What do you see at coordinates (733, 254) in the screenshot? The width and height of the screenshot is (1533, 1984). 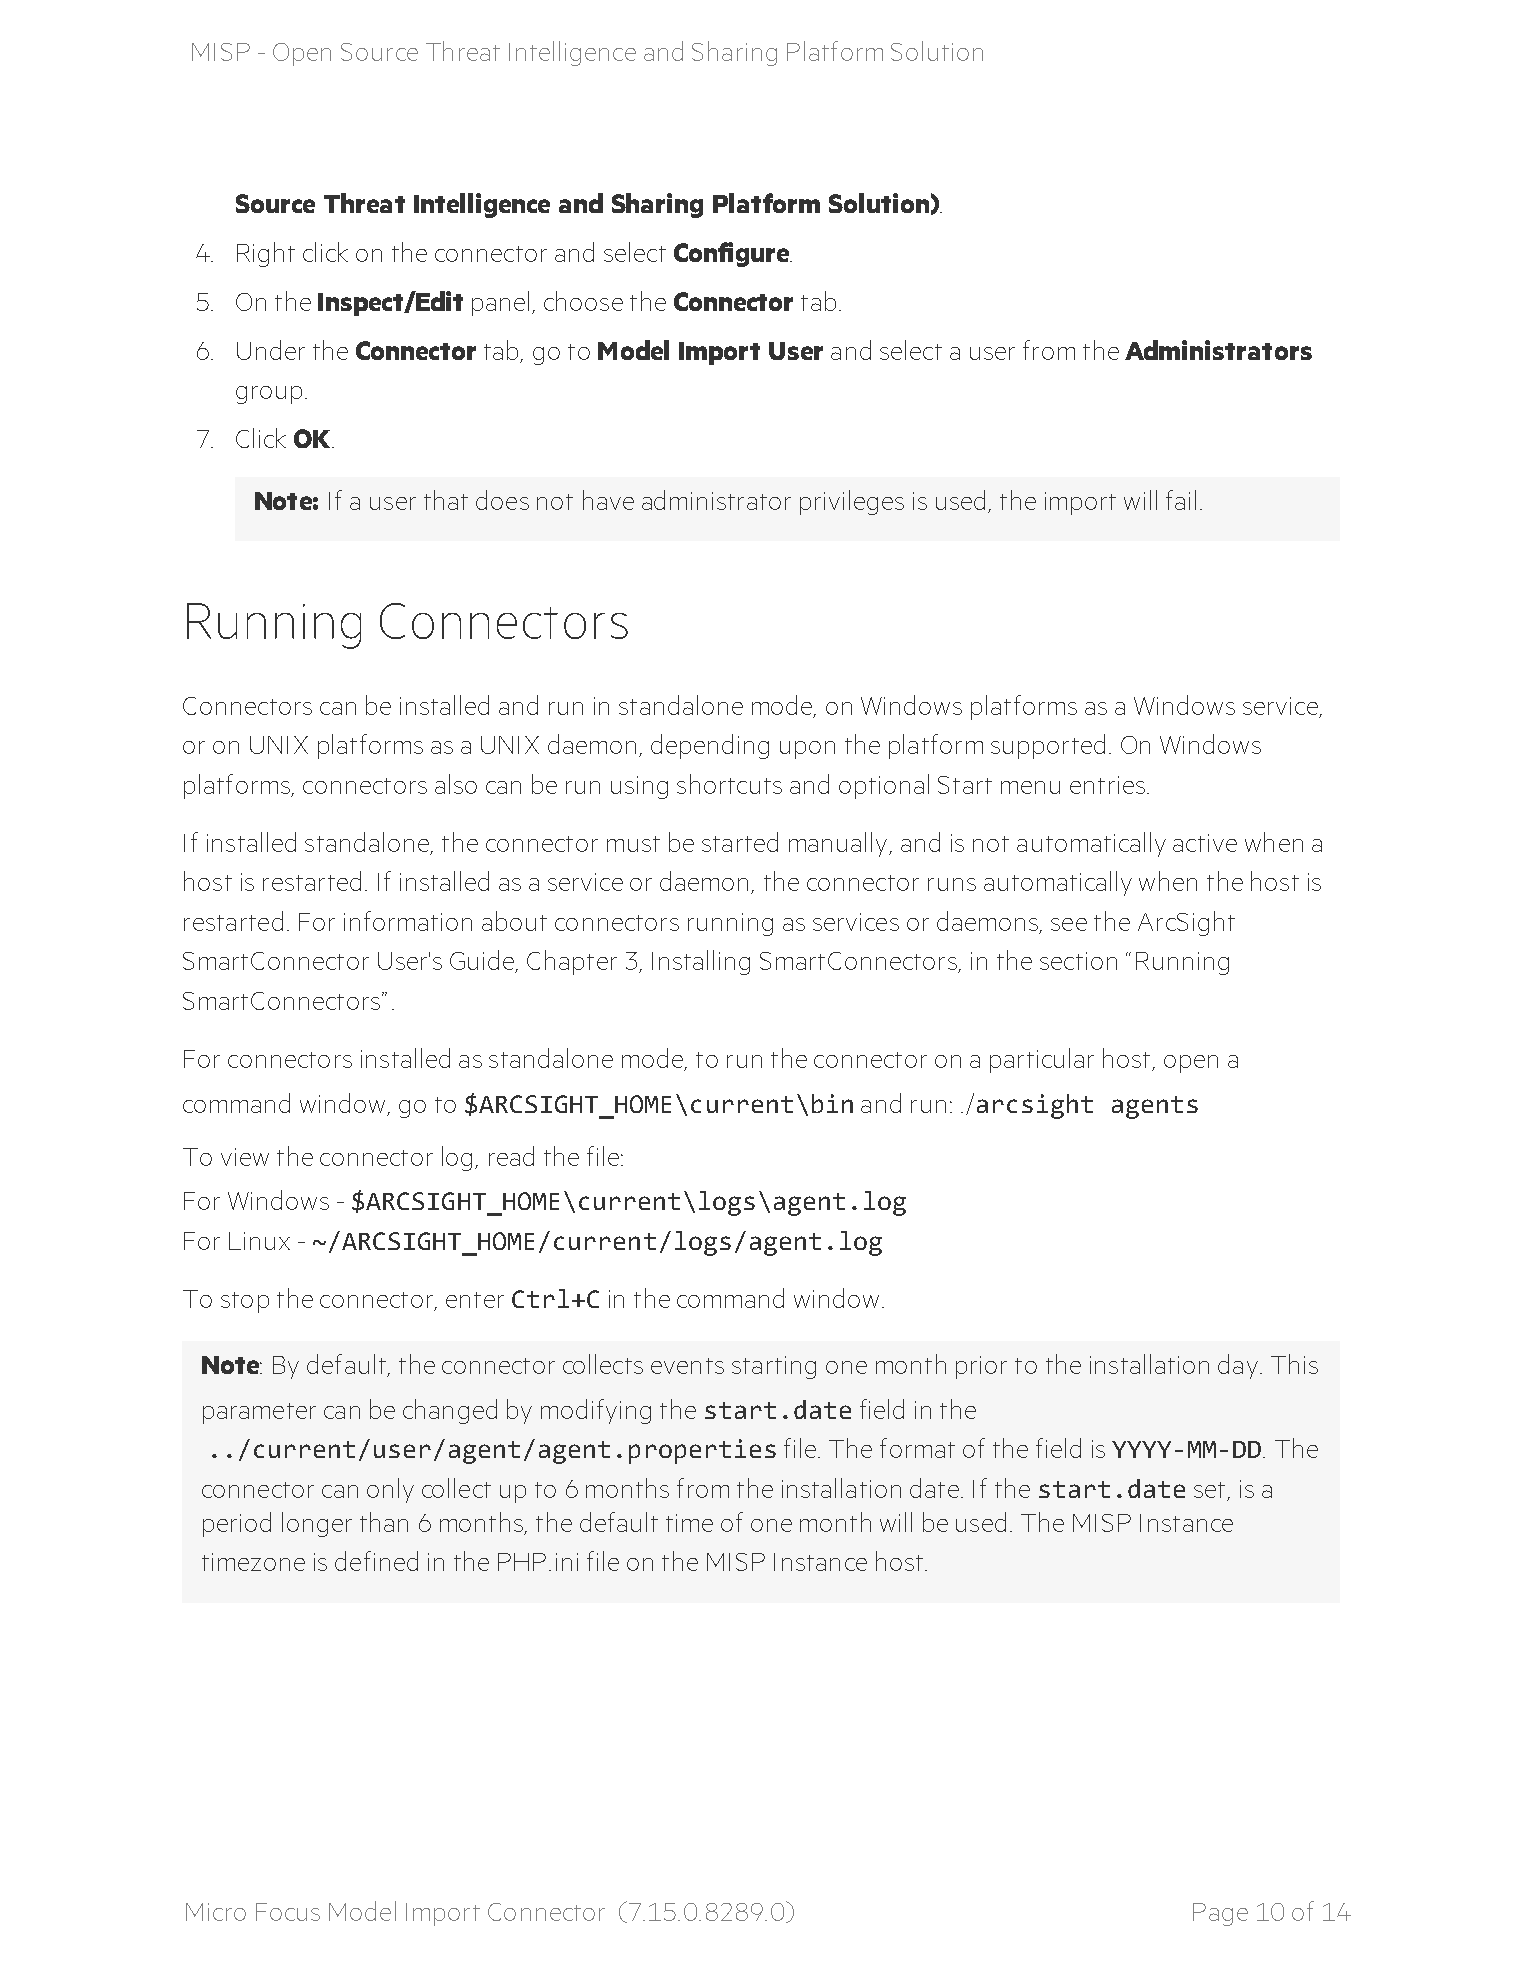 I see `Configure` at bounding box center [733, 254].
